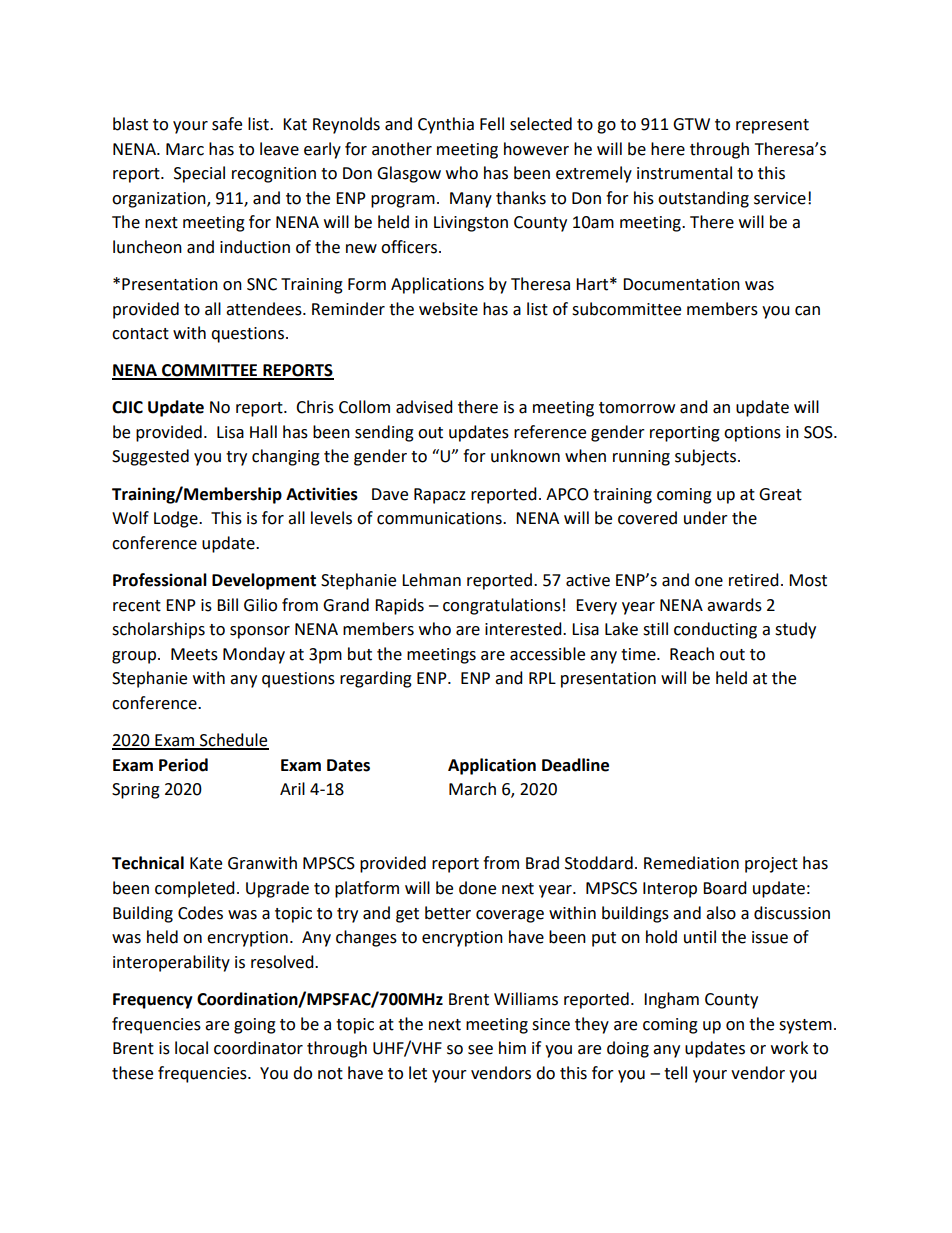  I want to click on awards, so click(734, 605).
